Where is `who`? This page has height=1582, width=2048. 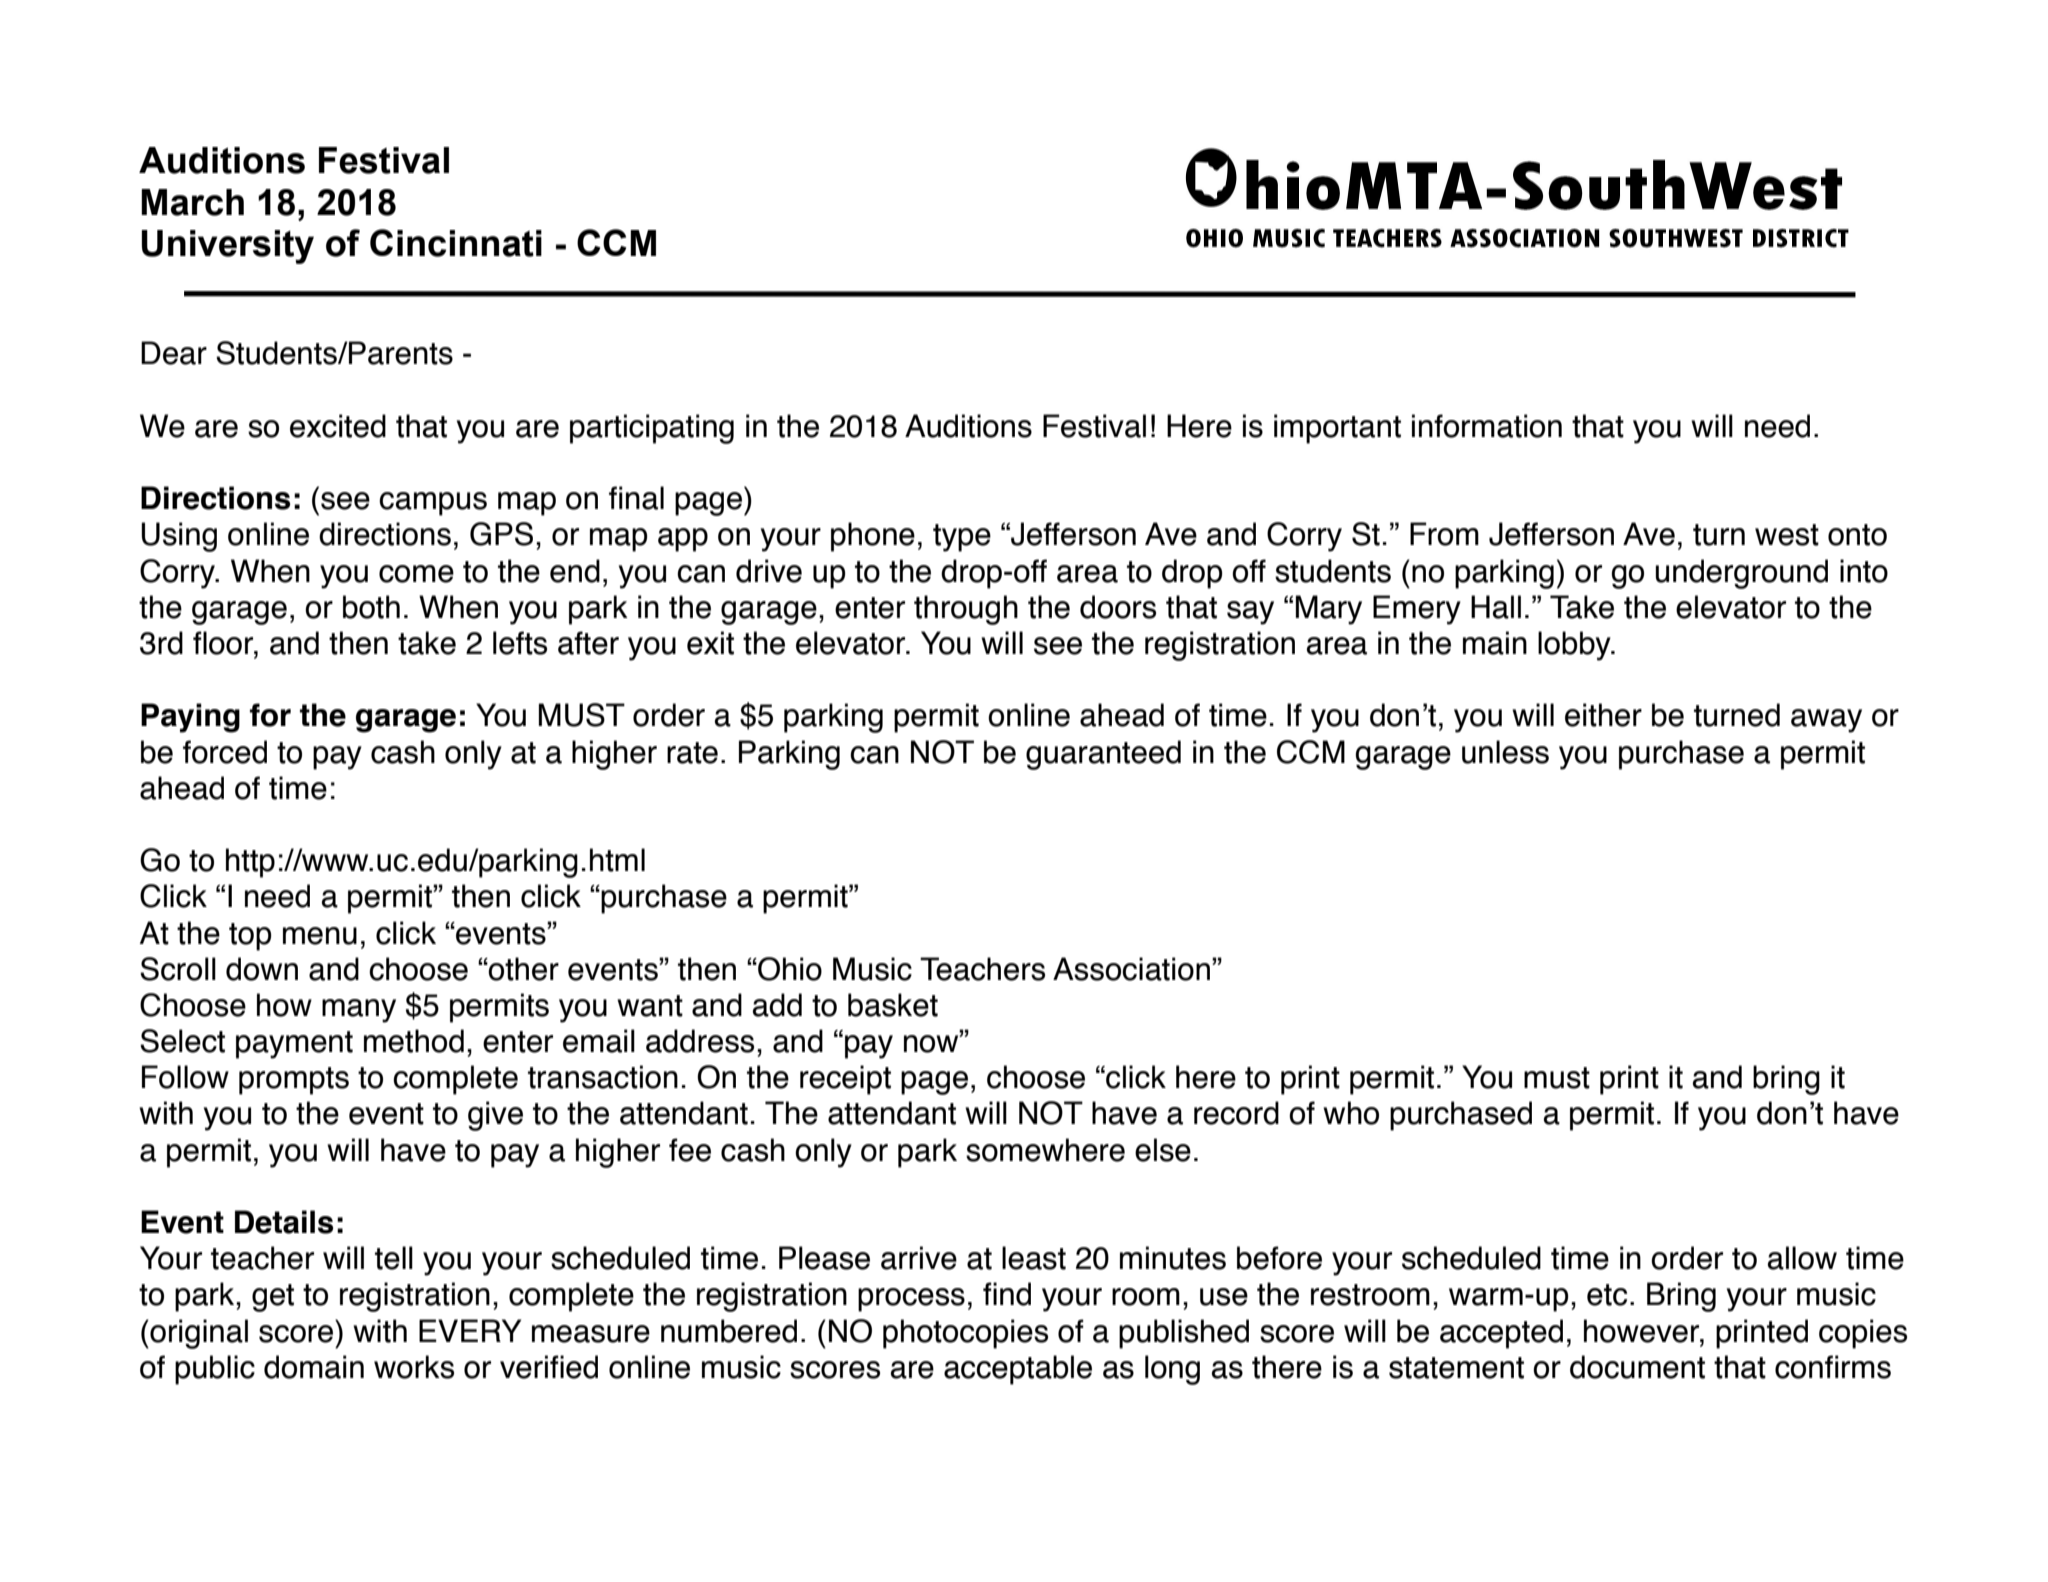
who is located at coordinates (1351, 1113).
